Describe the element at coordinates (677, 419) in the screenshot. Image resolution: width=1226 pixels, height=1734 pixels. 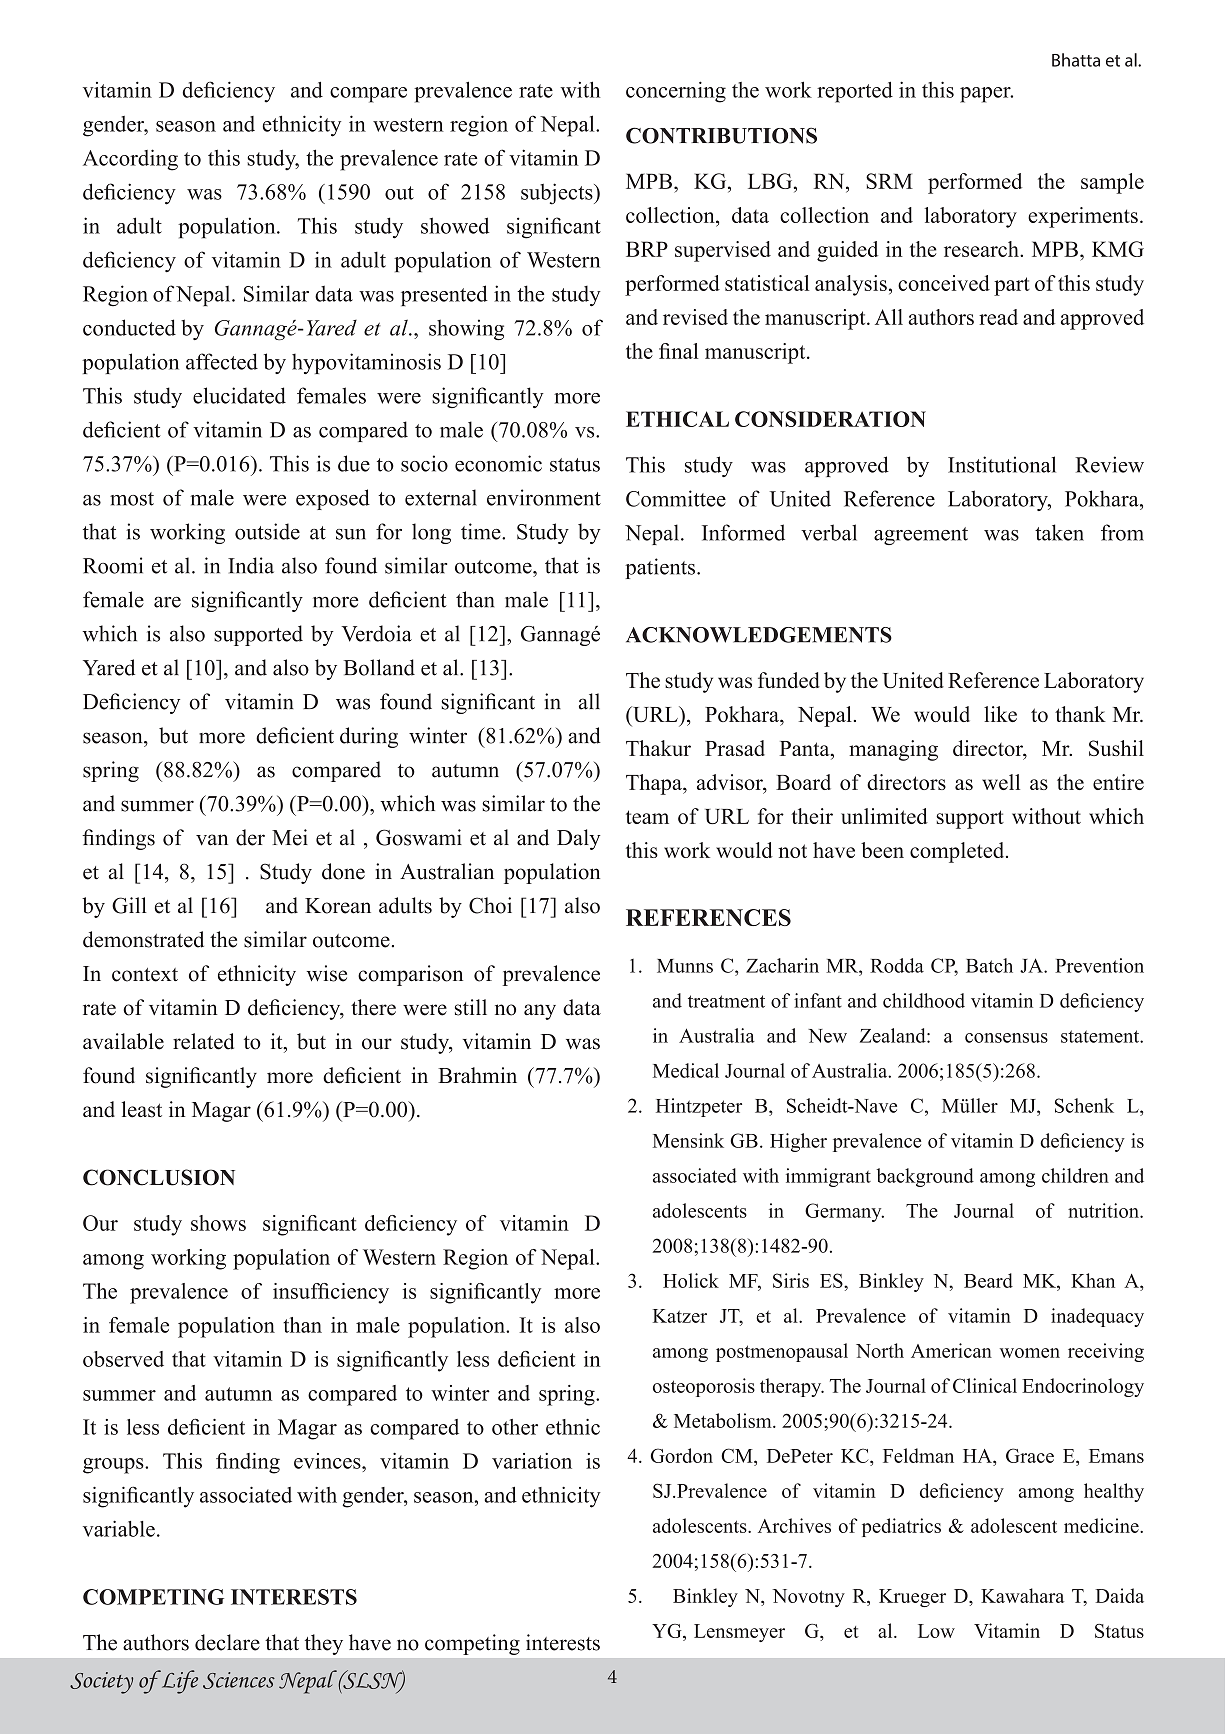
I see `ETHICAL` at that location.
